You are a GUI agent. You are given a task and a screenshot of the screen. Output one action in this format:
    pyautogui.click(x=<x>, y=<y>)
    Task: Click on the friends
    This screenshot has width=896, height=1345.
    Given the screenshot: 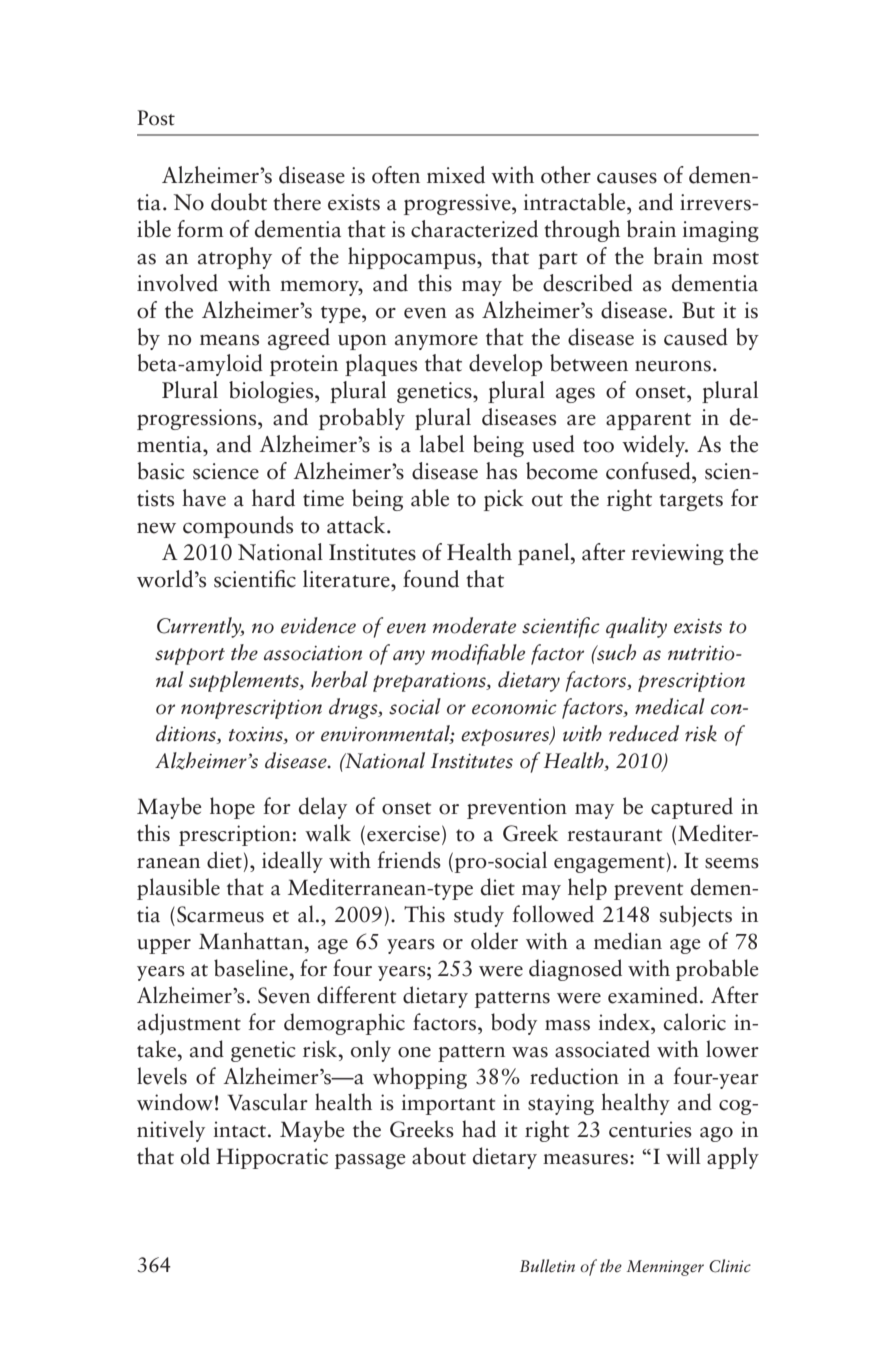 What is the action you would take?
    pyautogui.click(x=409, y=860)
